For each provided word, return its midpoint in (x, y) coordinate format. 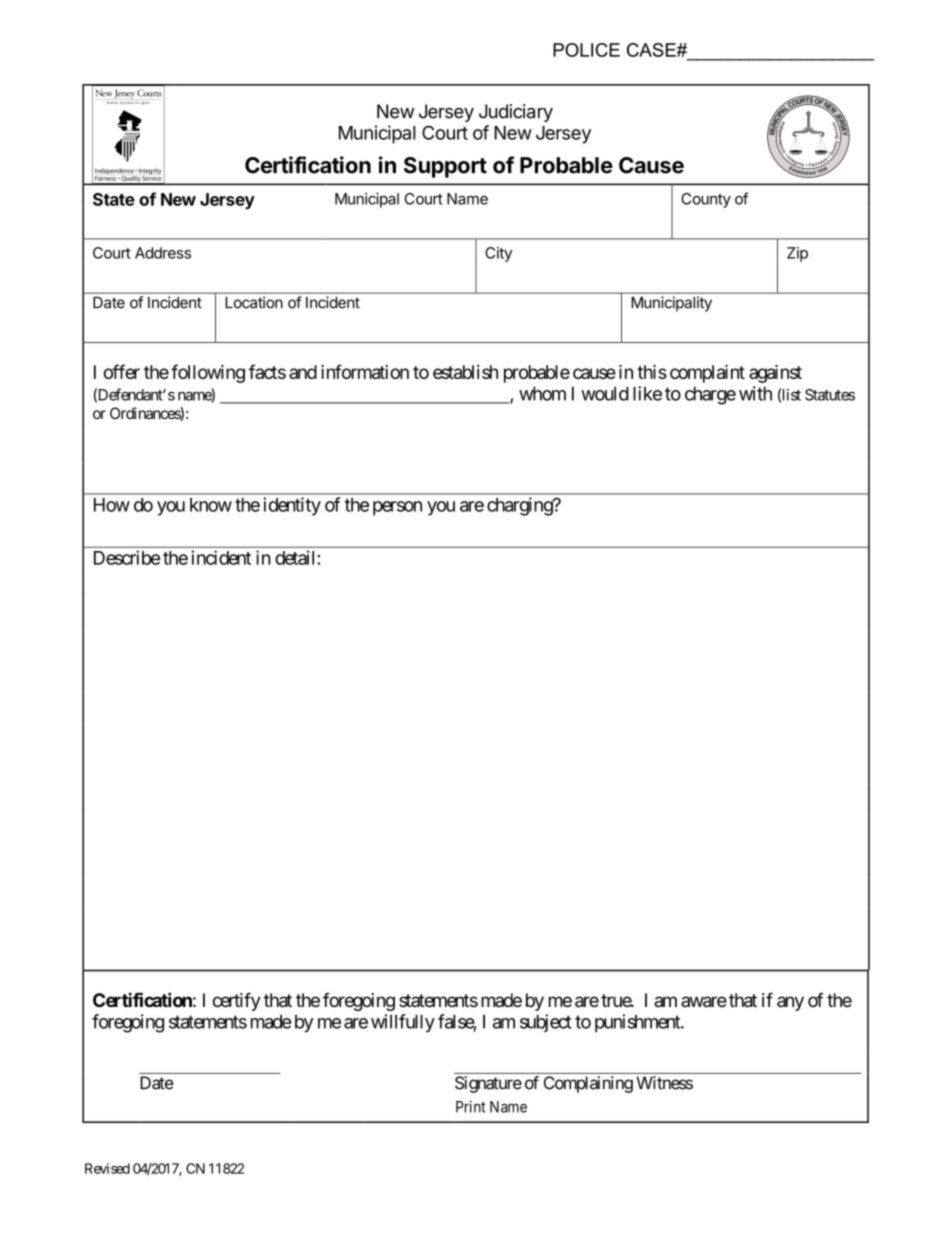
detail (296, 557)
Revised (107, 1168)
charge (710, 395)
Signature (488, 1084)
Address (163, 253)
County (706, 200)
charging (520, 506)
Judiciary (516, 113)
